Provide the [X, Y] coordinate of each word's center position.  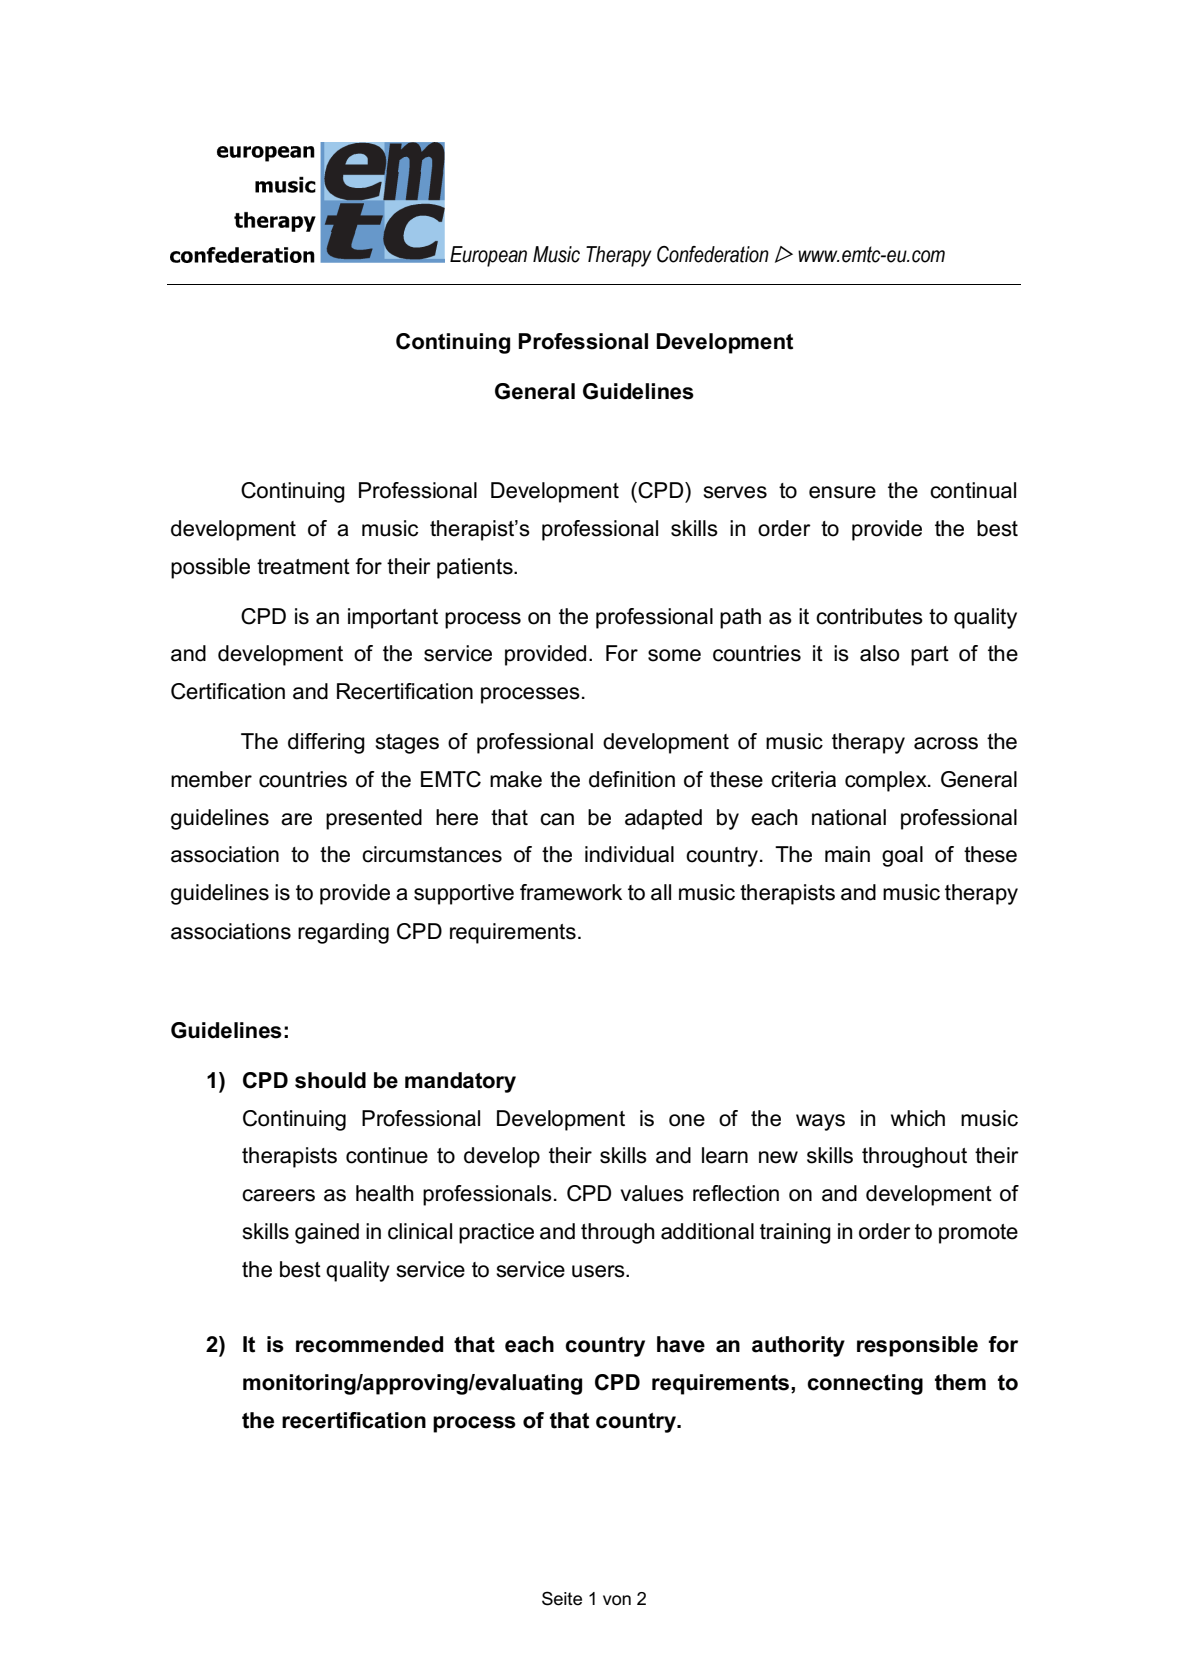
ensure [842, 492]
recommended [369, 1344]
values [652, 1193]
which [918, 1118]
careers [278, 1195]
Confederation [713, 254]
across [946, 743]
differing [326, 743]
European [488, 256]
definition [632, 779]
